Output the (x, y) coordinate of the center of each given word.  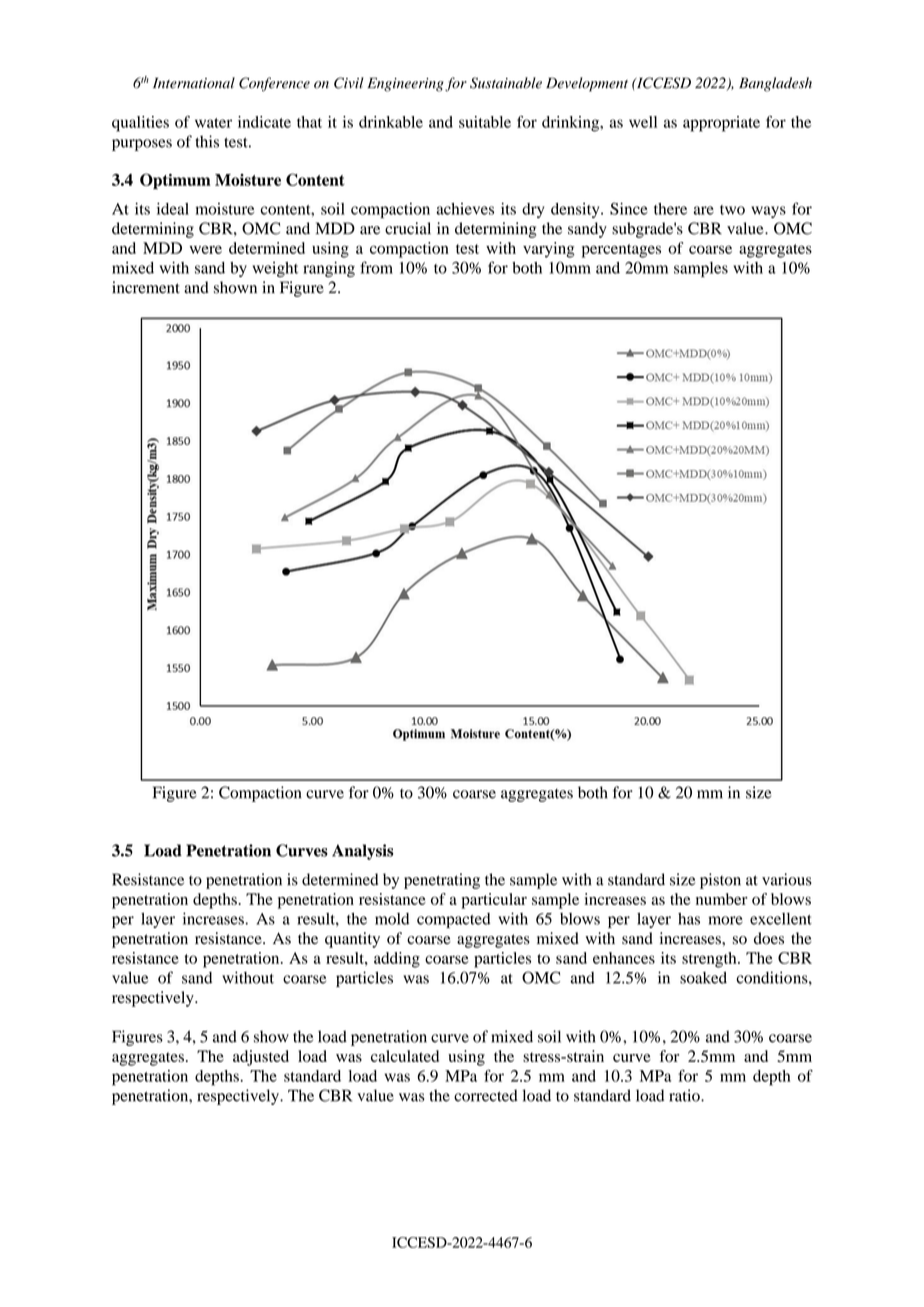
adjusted (261, 1058)
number (722, 899)
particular (494, 901)
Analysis (362, 852)
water (213, 123)
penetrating (442, 881)
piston (720, 881)
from (376, 267)
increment (146, 287)
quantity (352, 940)
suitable (485, 122)
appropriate (721, 124)
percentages (621, 251)
